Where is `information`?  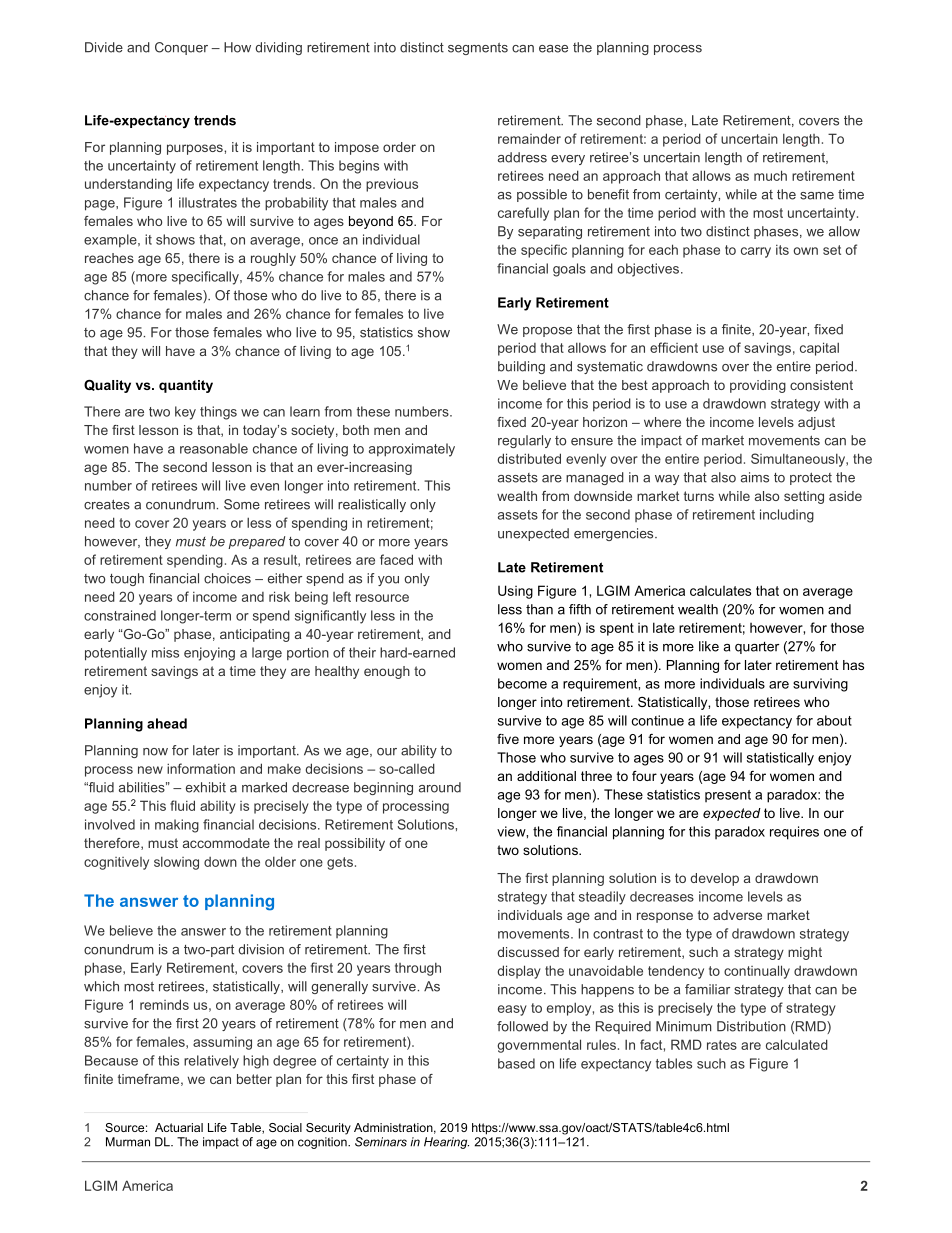
information is located at coordinates (201, 768).
